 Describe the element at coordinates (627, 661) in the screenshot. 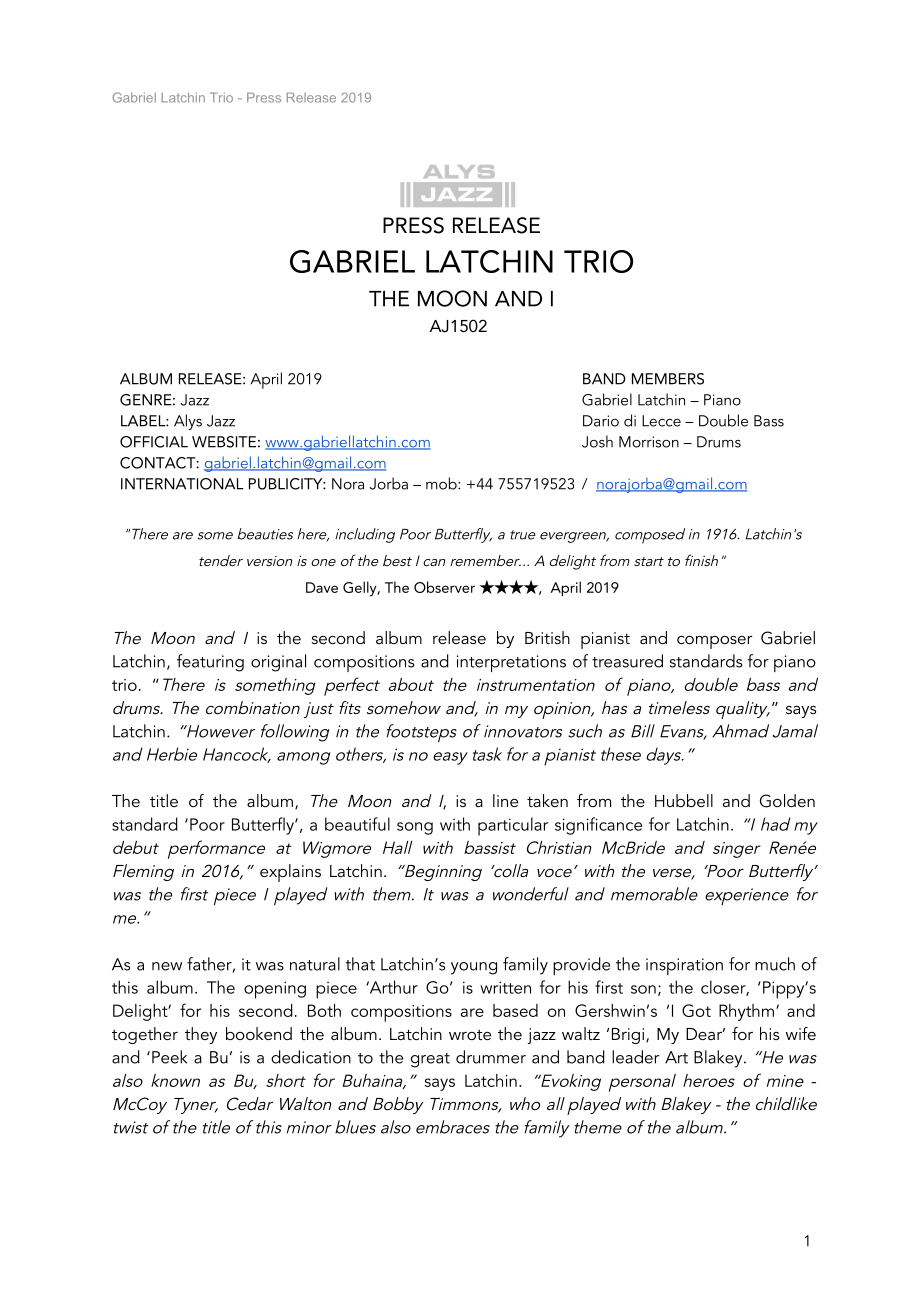

I see `treasured` at that location.
